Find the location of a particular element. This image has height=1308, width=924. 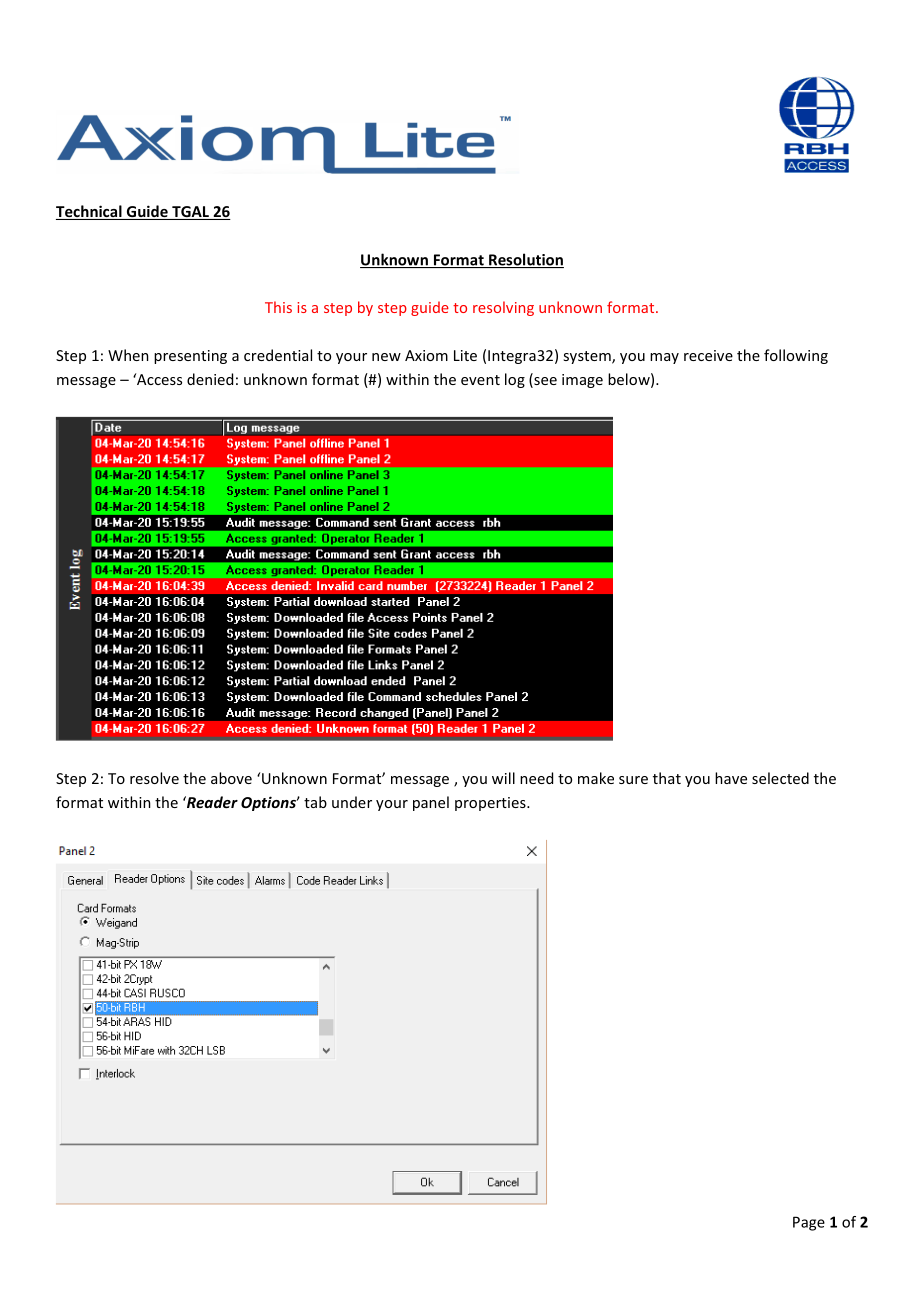

Technical is located at coordinates (90, 212).
